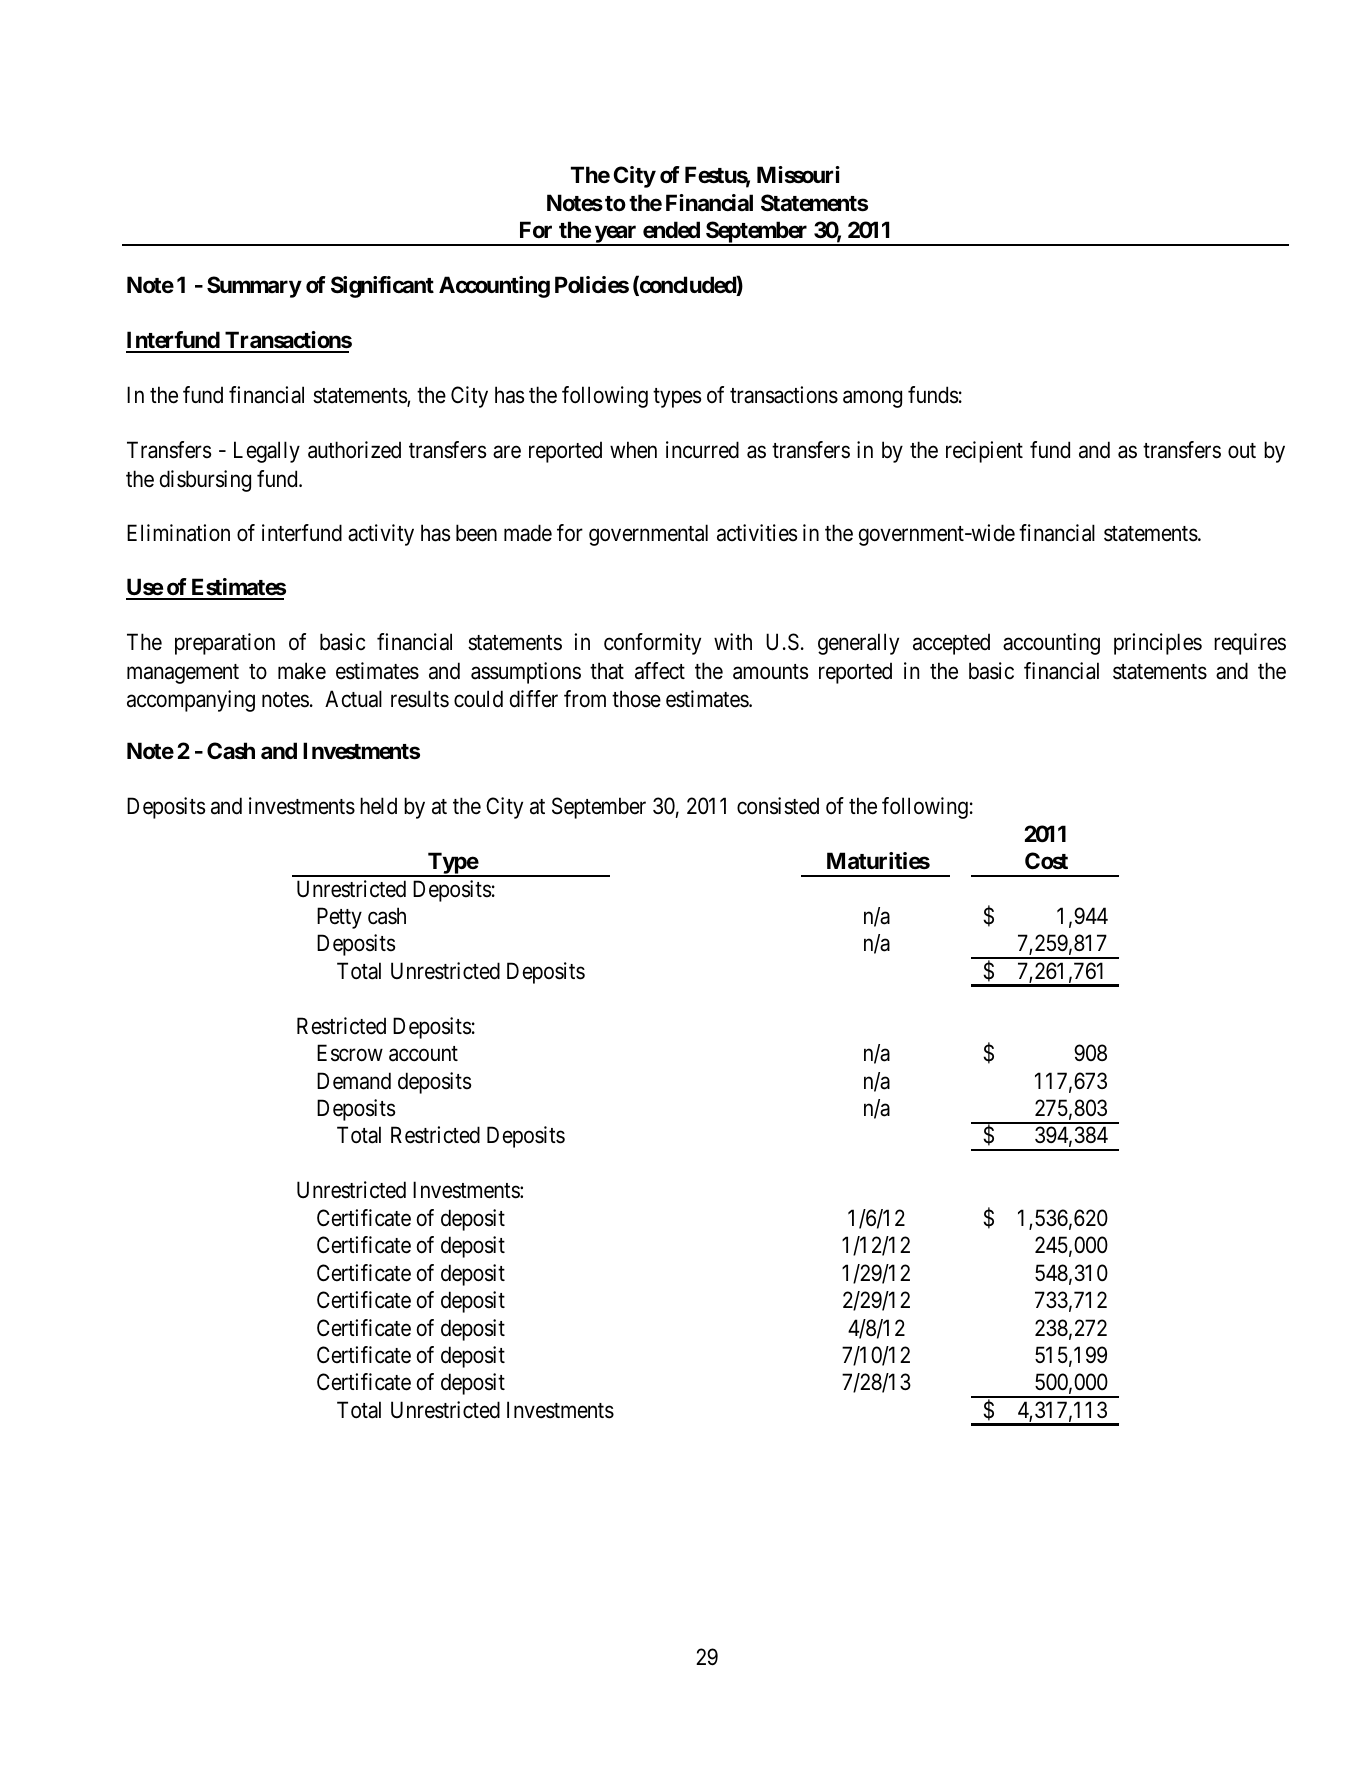  Describe the element at coordinates (733, 641) in the screenshot. I see `with` at that location.
